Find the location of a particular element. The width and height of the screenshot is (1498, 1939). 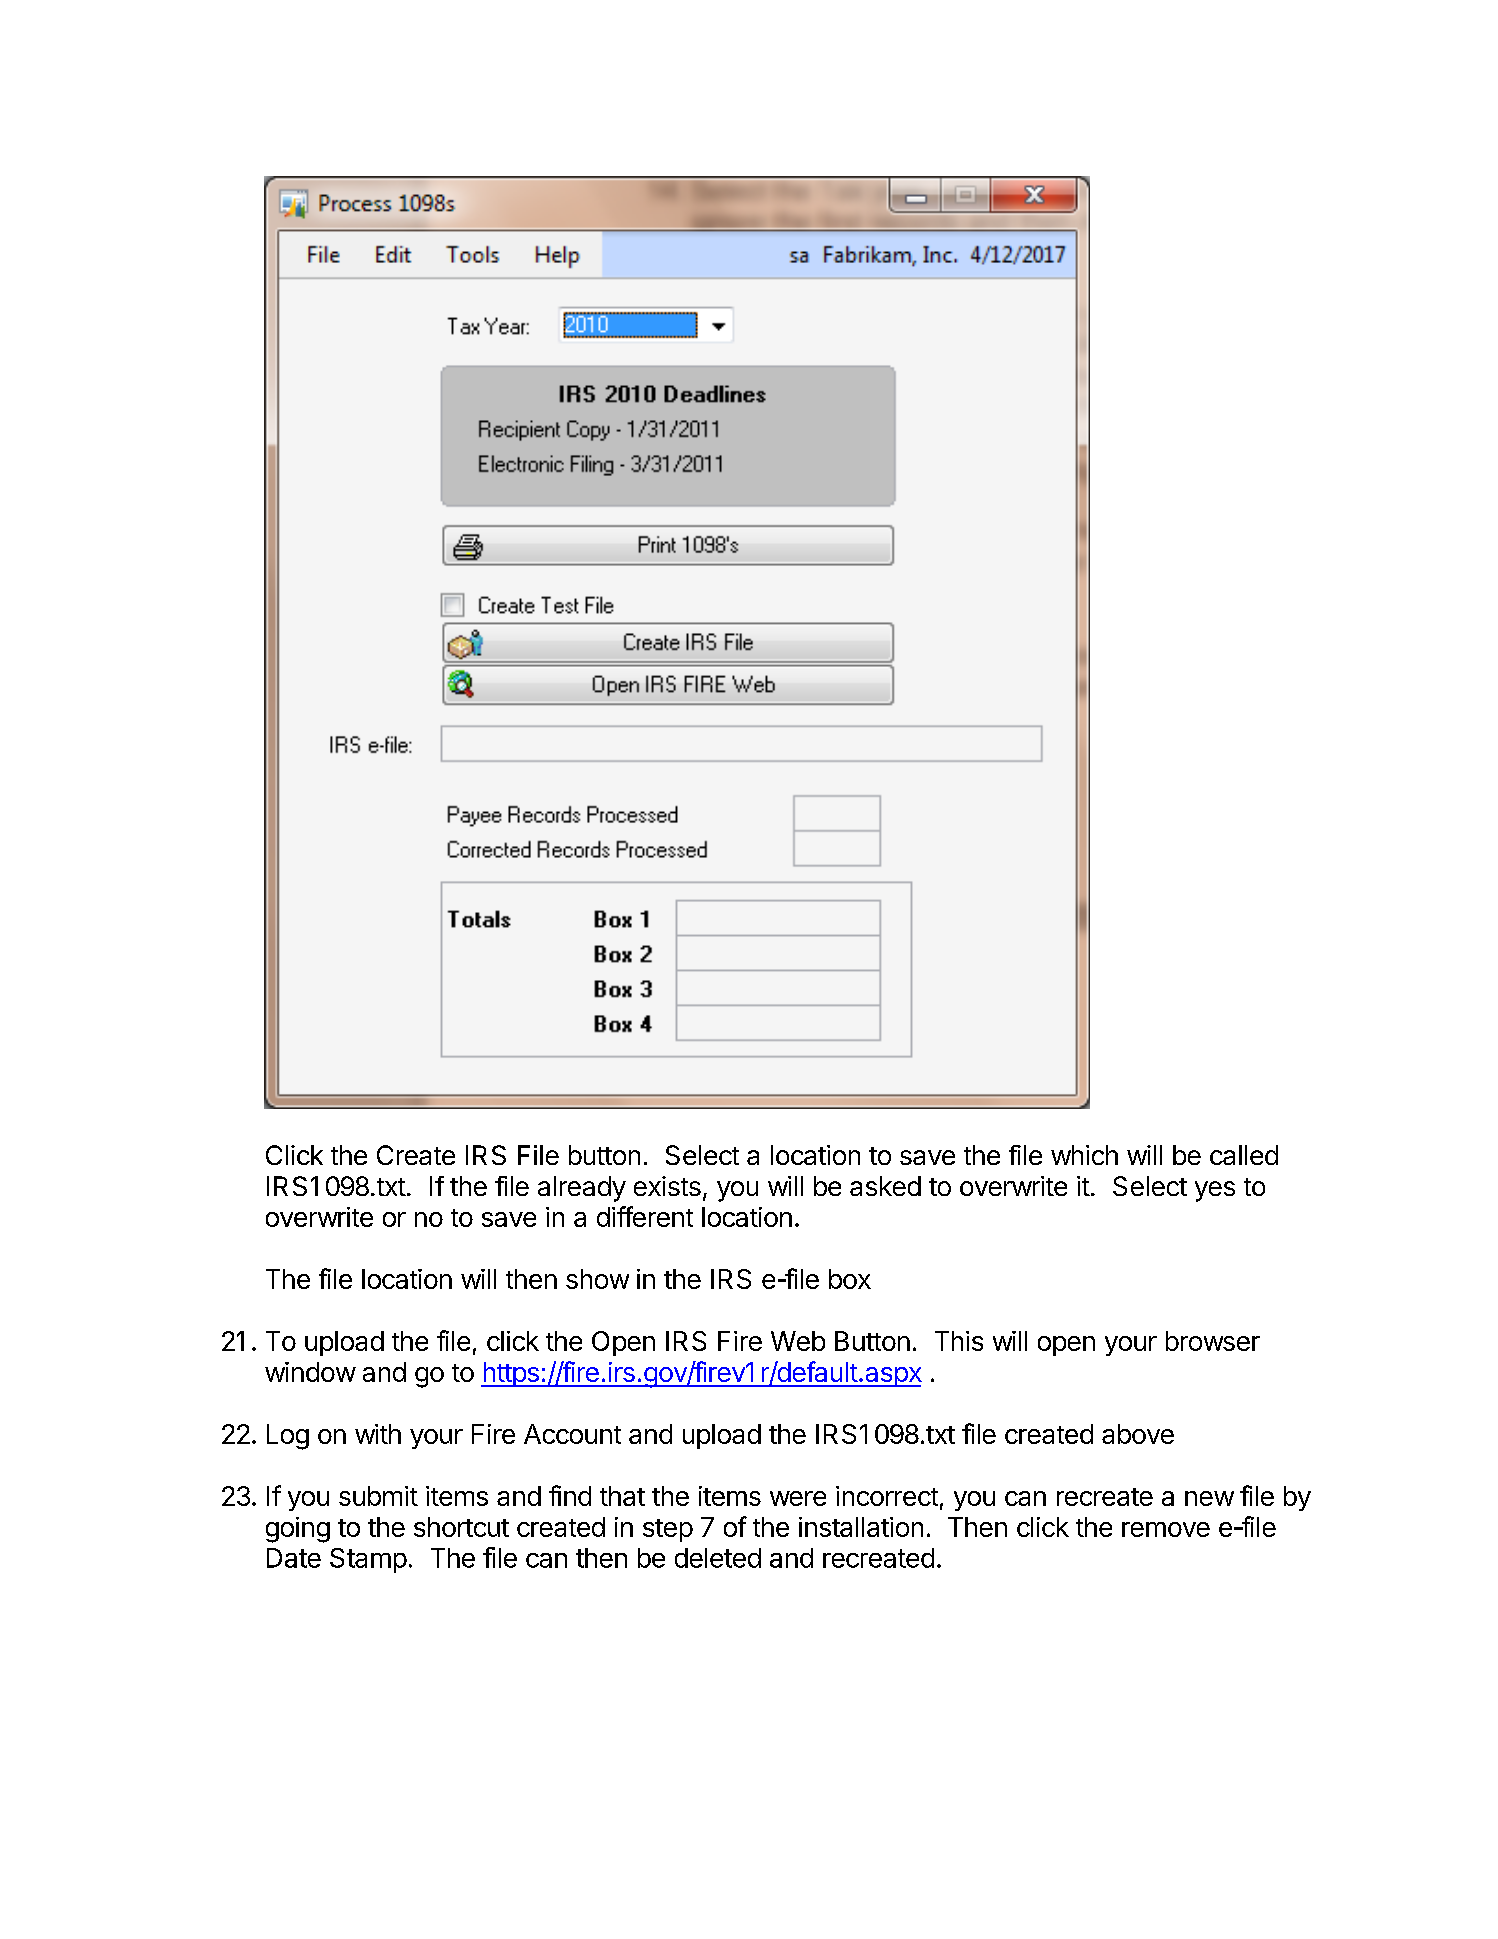

show is located at coordinates (597, 1279).
